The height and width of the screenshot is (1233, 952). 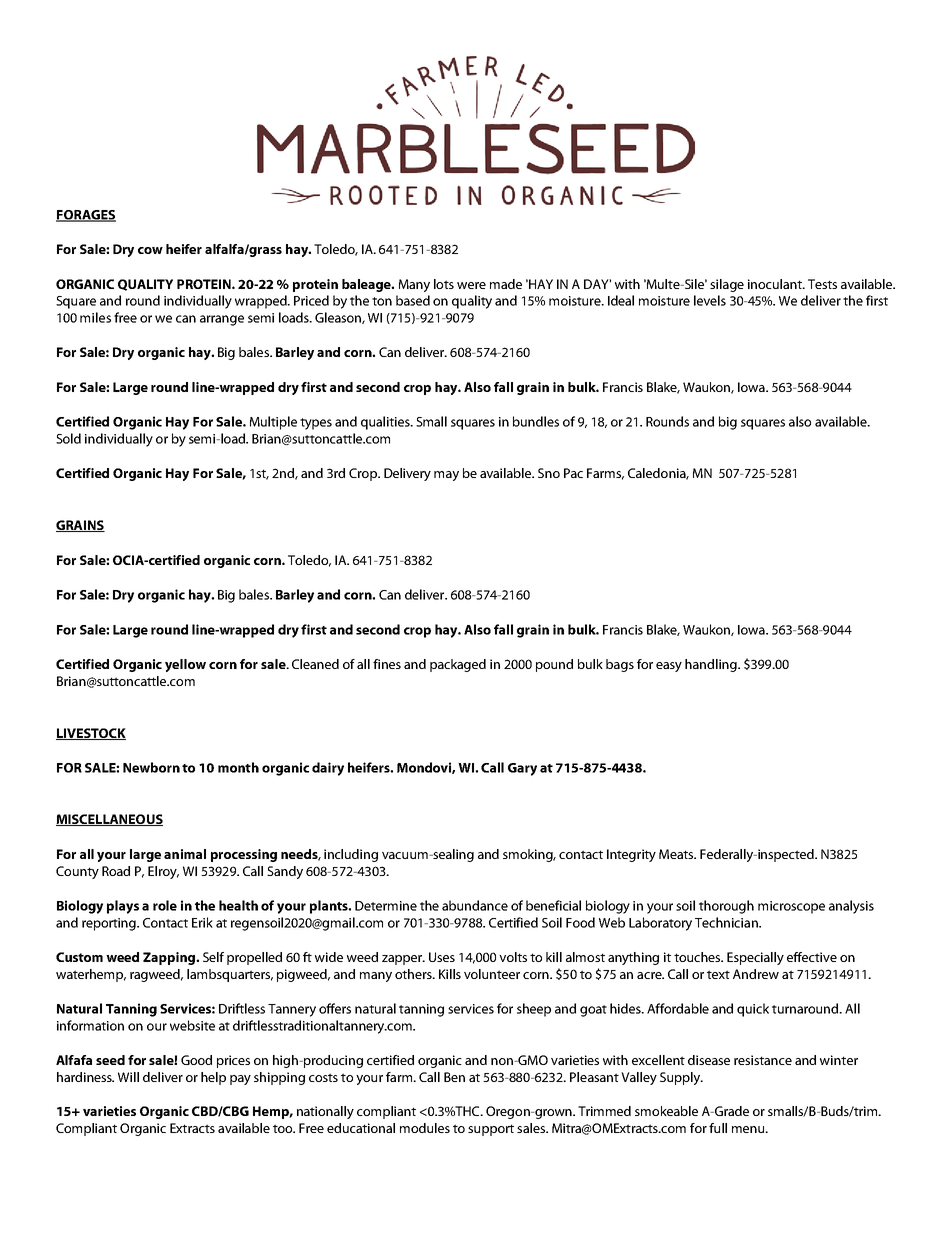 What do you see at coordinates (150, 250) in the screenshot?
I see `cow` at bounding box center [150, 250].
